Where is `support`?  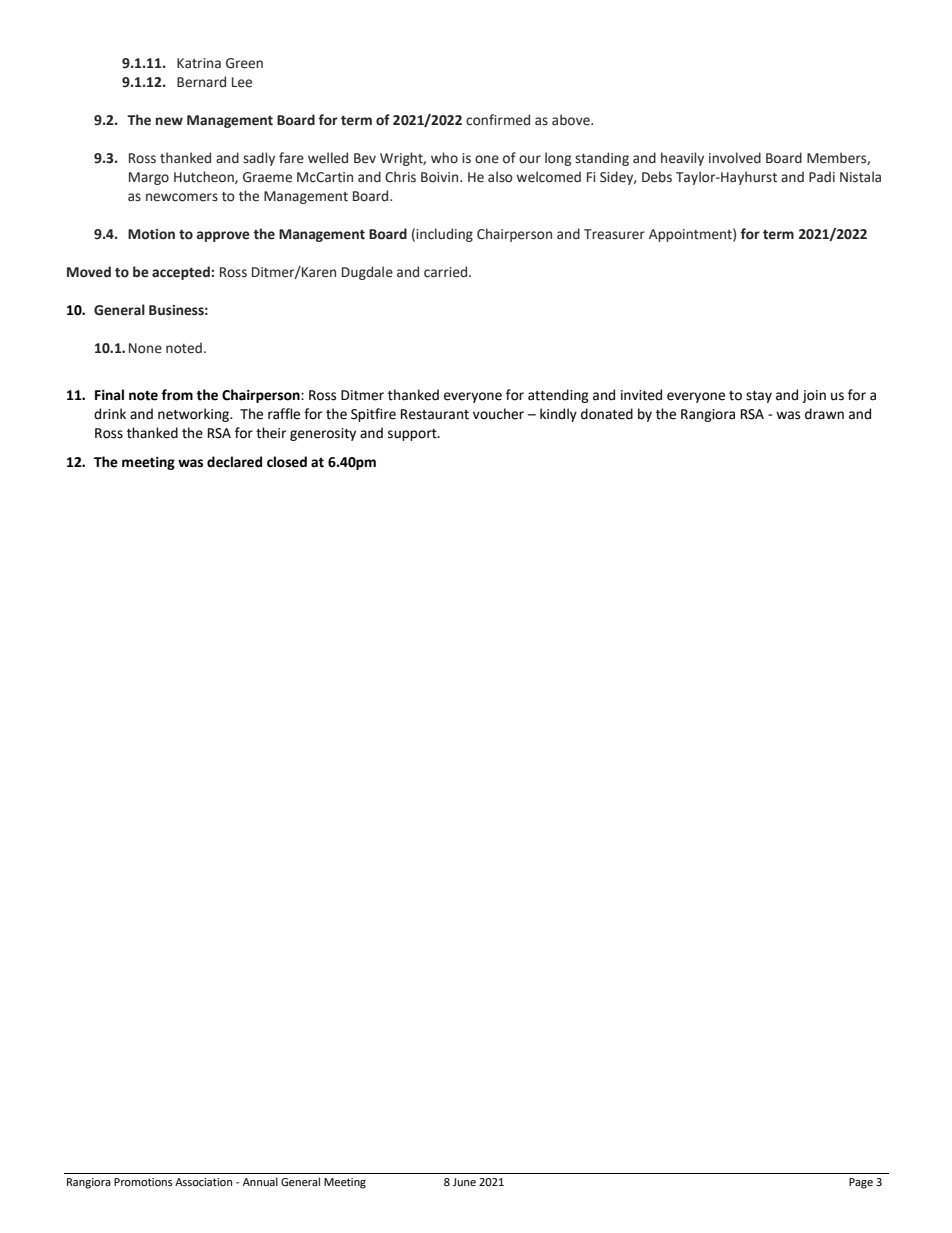 support is located at coordinates (413, 435).
